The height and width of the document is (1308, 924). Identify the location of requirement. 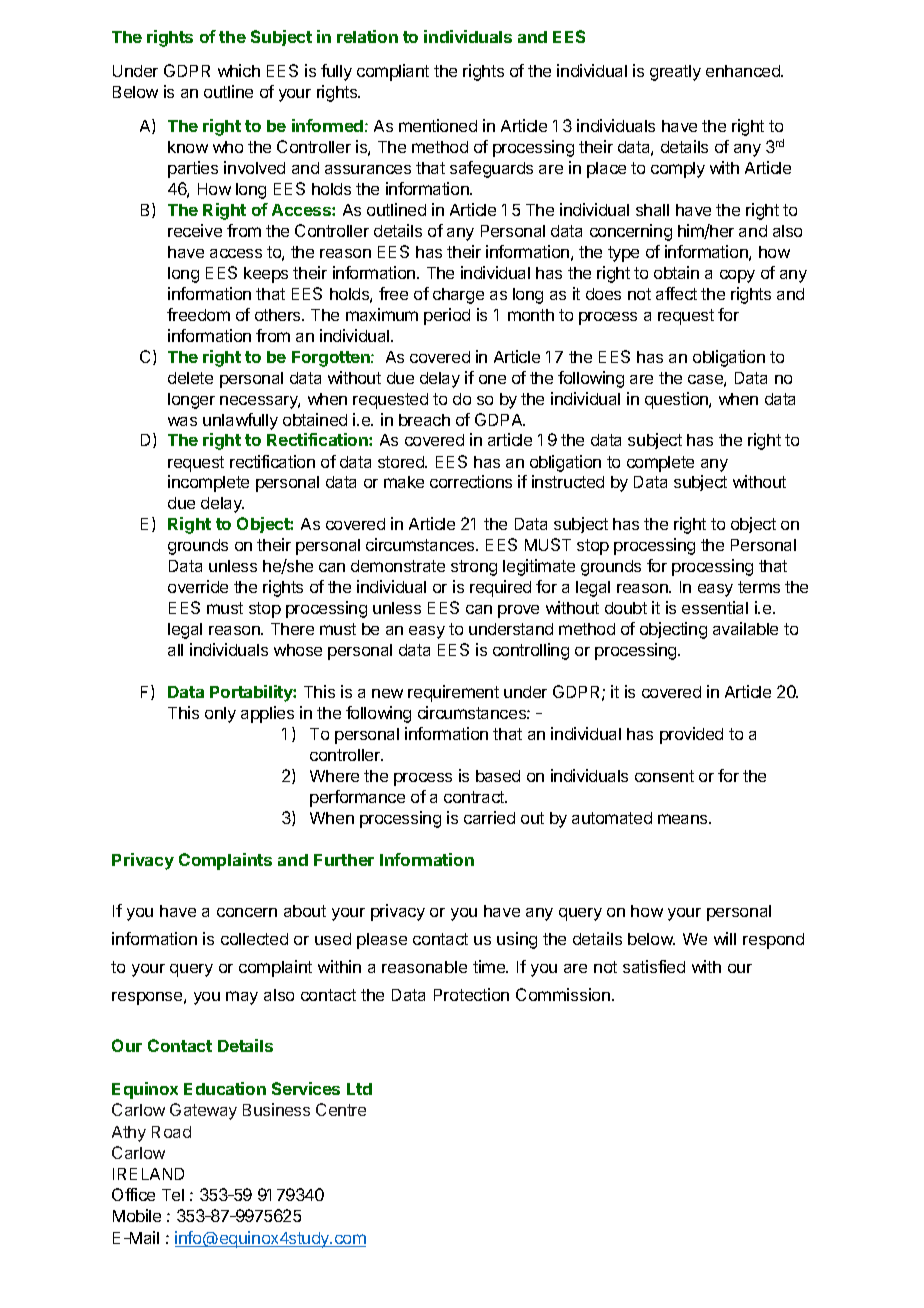
(453, 693).
